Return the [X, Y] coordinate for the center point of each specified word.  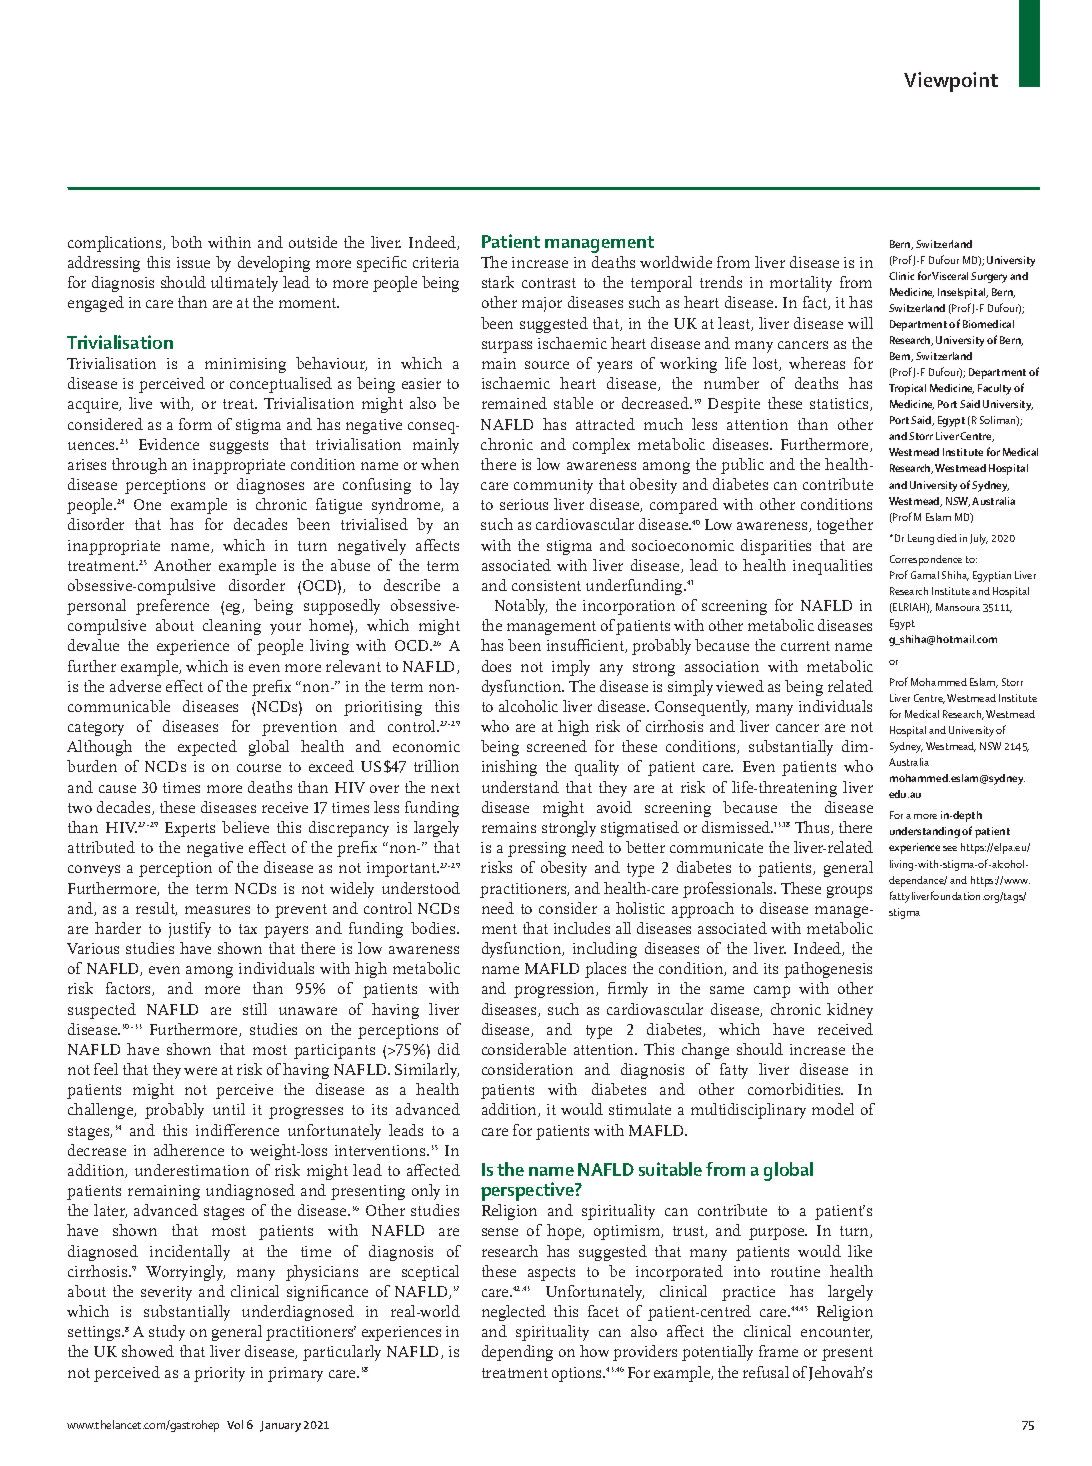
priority [219, 1374]
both [186, 242]
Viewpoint [951, 82]
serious [524, 504]
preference [172, 607]
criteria [436, 262]
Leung [921, 539]
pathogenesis [828, 970]
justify [190, 930]
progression [556, 990]
